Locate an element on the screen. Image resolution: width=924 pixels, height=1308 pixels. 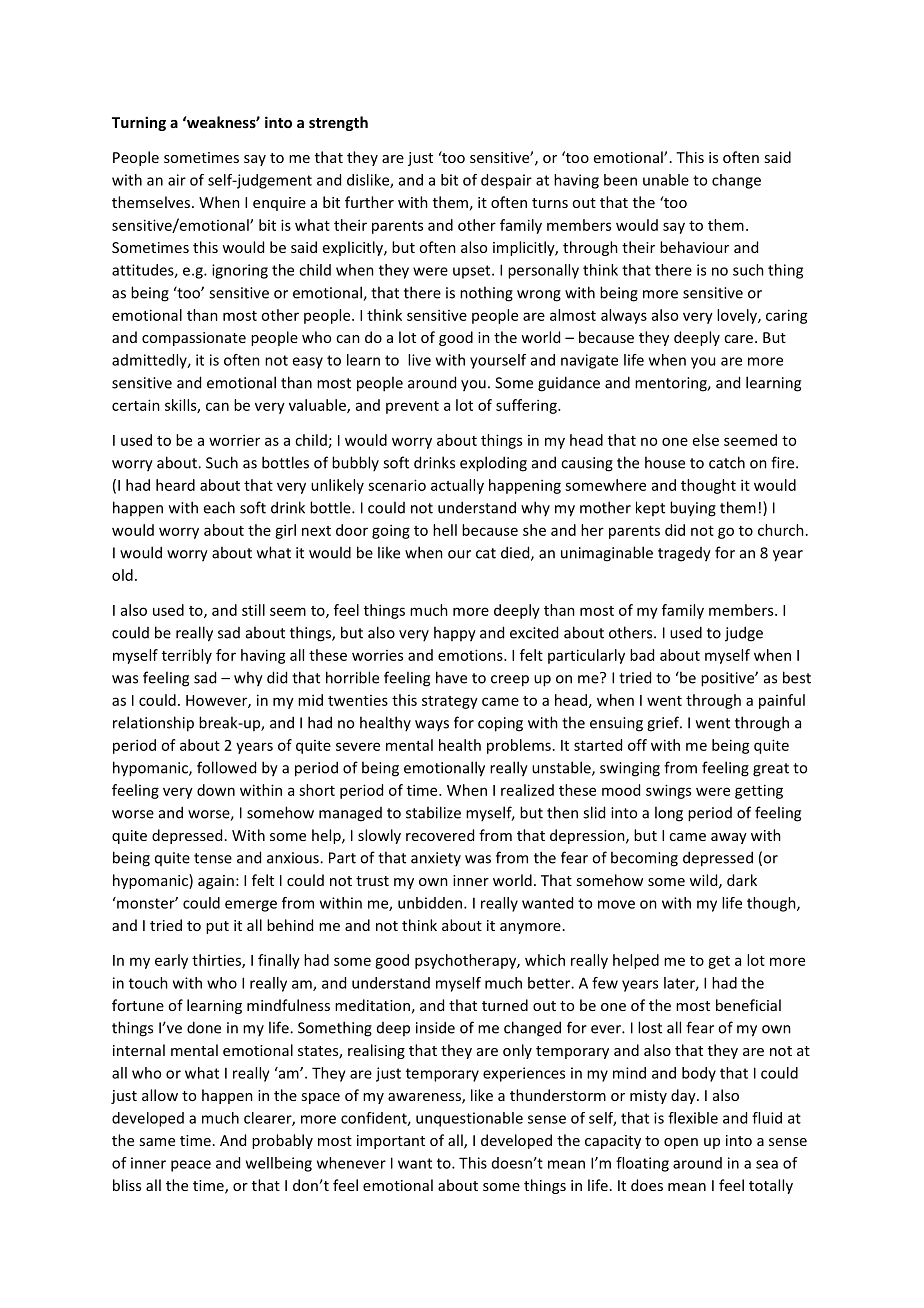
catch is located at coordinates (727, 462).
